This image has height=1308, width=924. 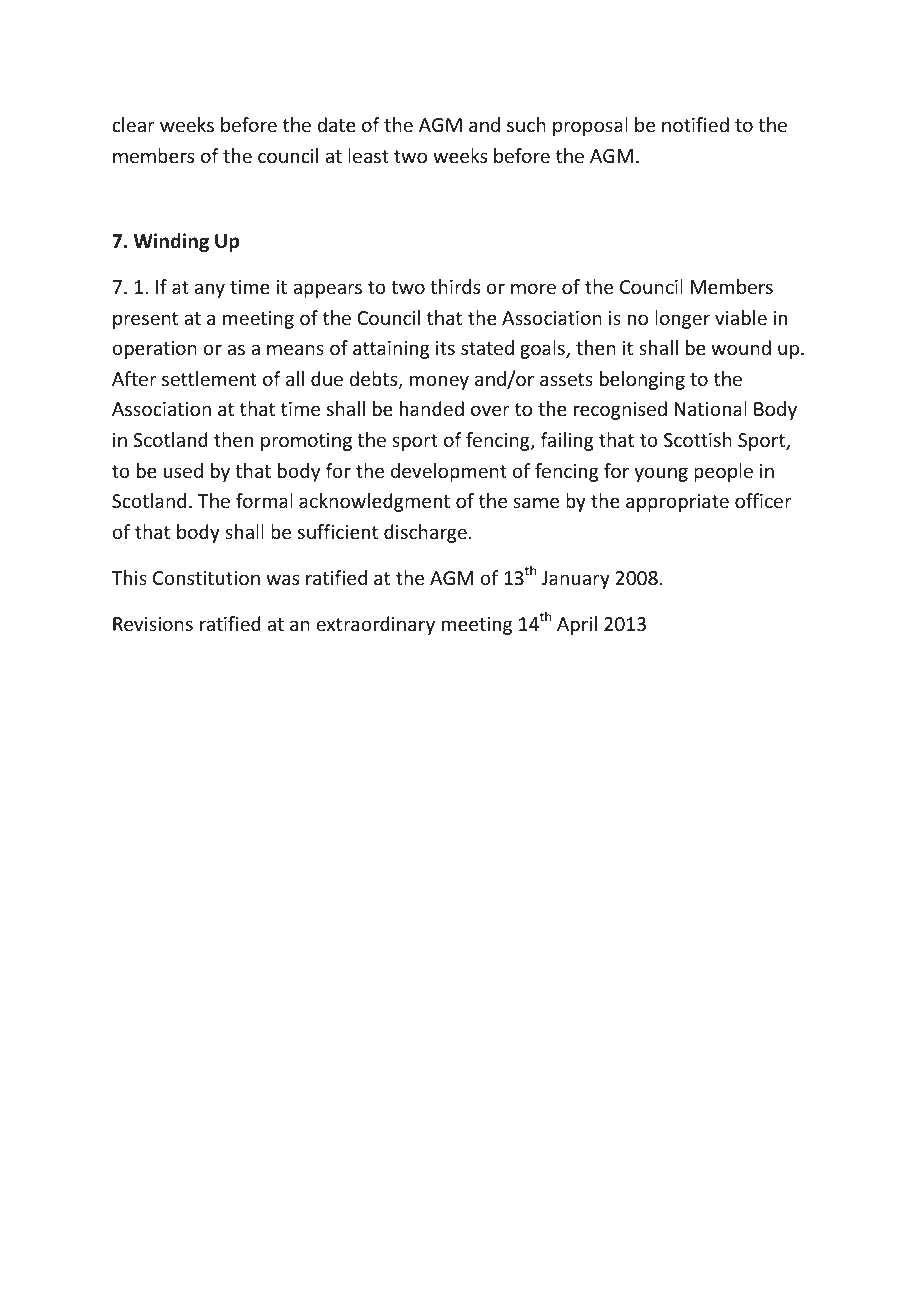 I want to click on least, so click(x=368, y=155).
